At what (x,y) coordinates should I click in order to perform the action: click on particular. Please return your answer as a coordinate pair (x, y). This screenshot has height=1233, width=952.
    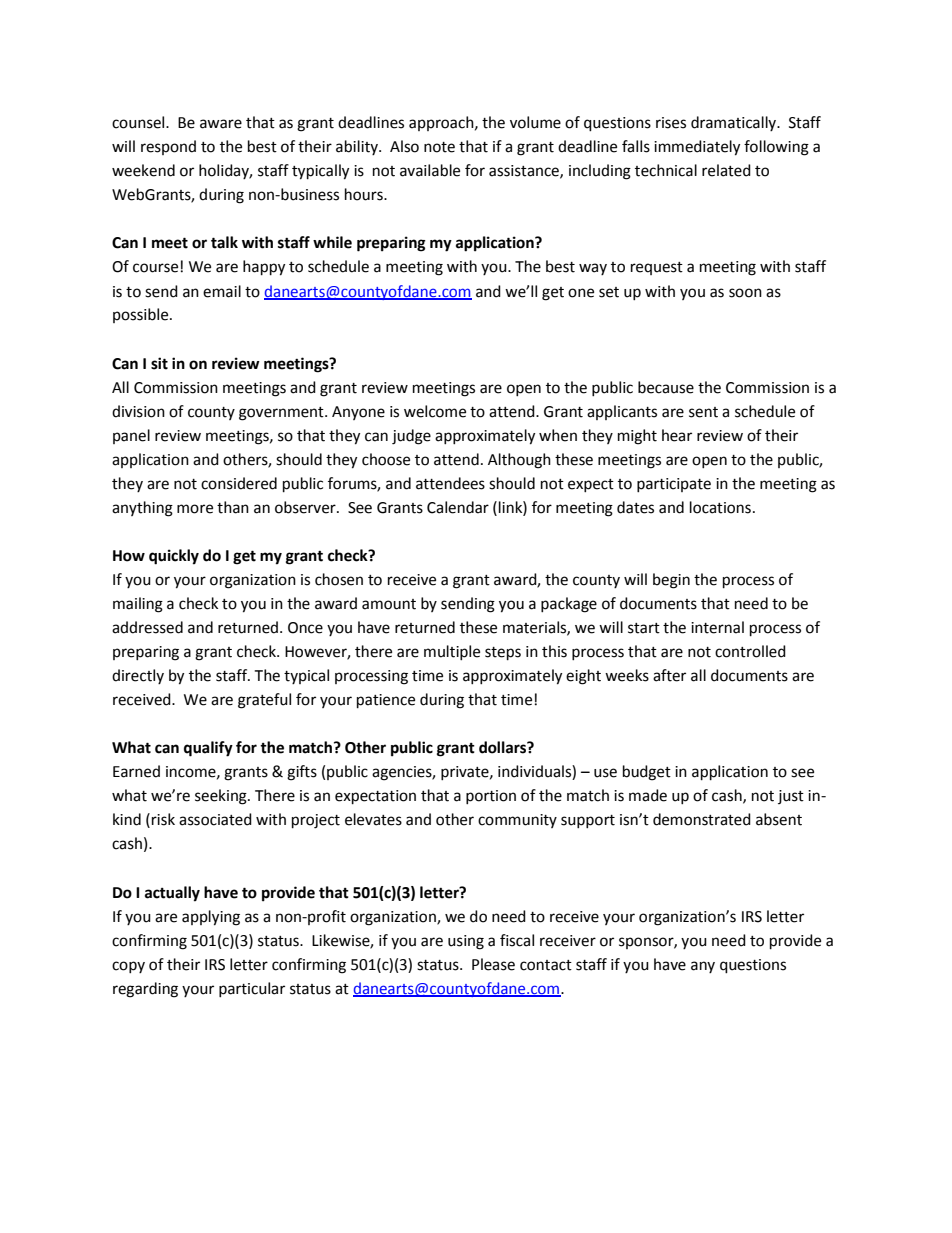
    Looking at the image, I should click on (252, 989).
